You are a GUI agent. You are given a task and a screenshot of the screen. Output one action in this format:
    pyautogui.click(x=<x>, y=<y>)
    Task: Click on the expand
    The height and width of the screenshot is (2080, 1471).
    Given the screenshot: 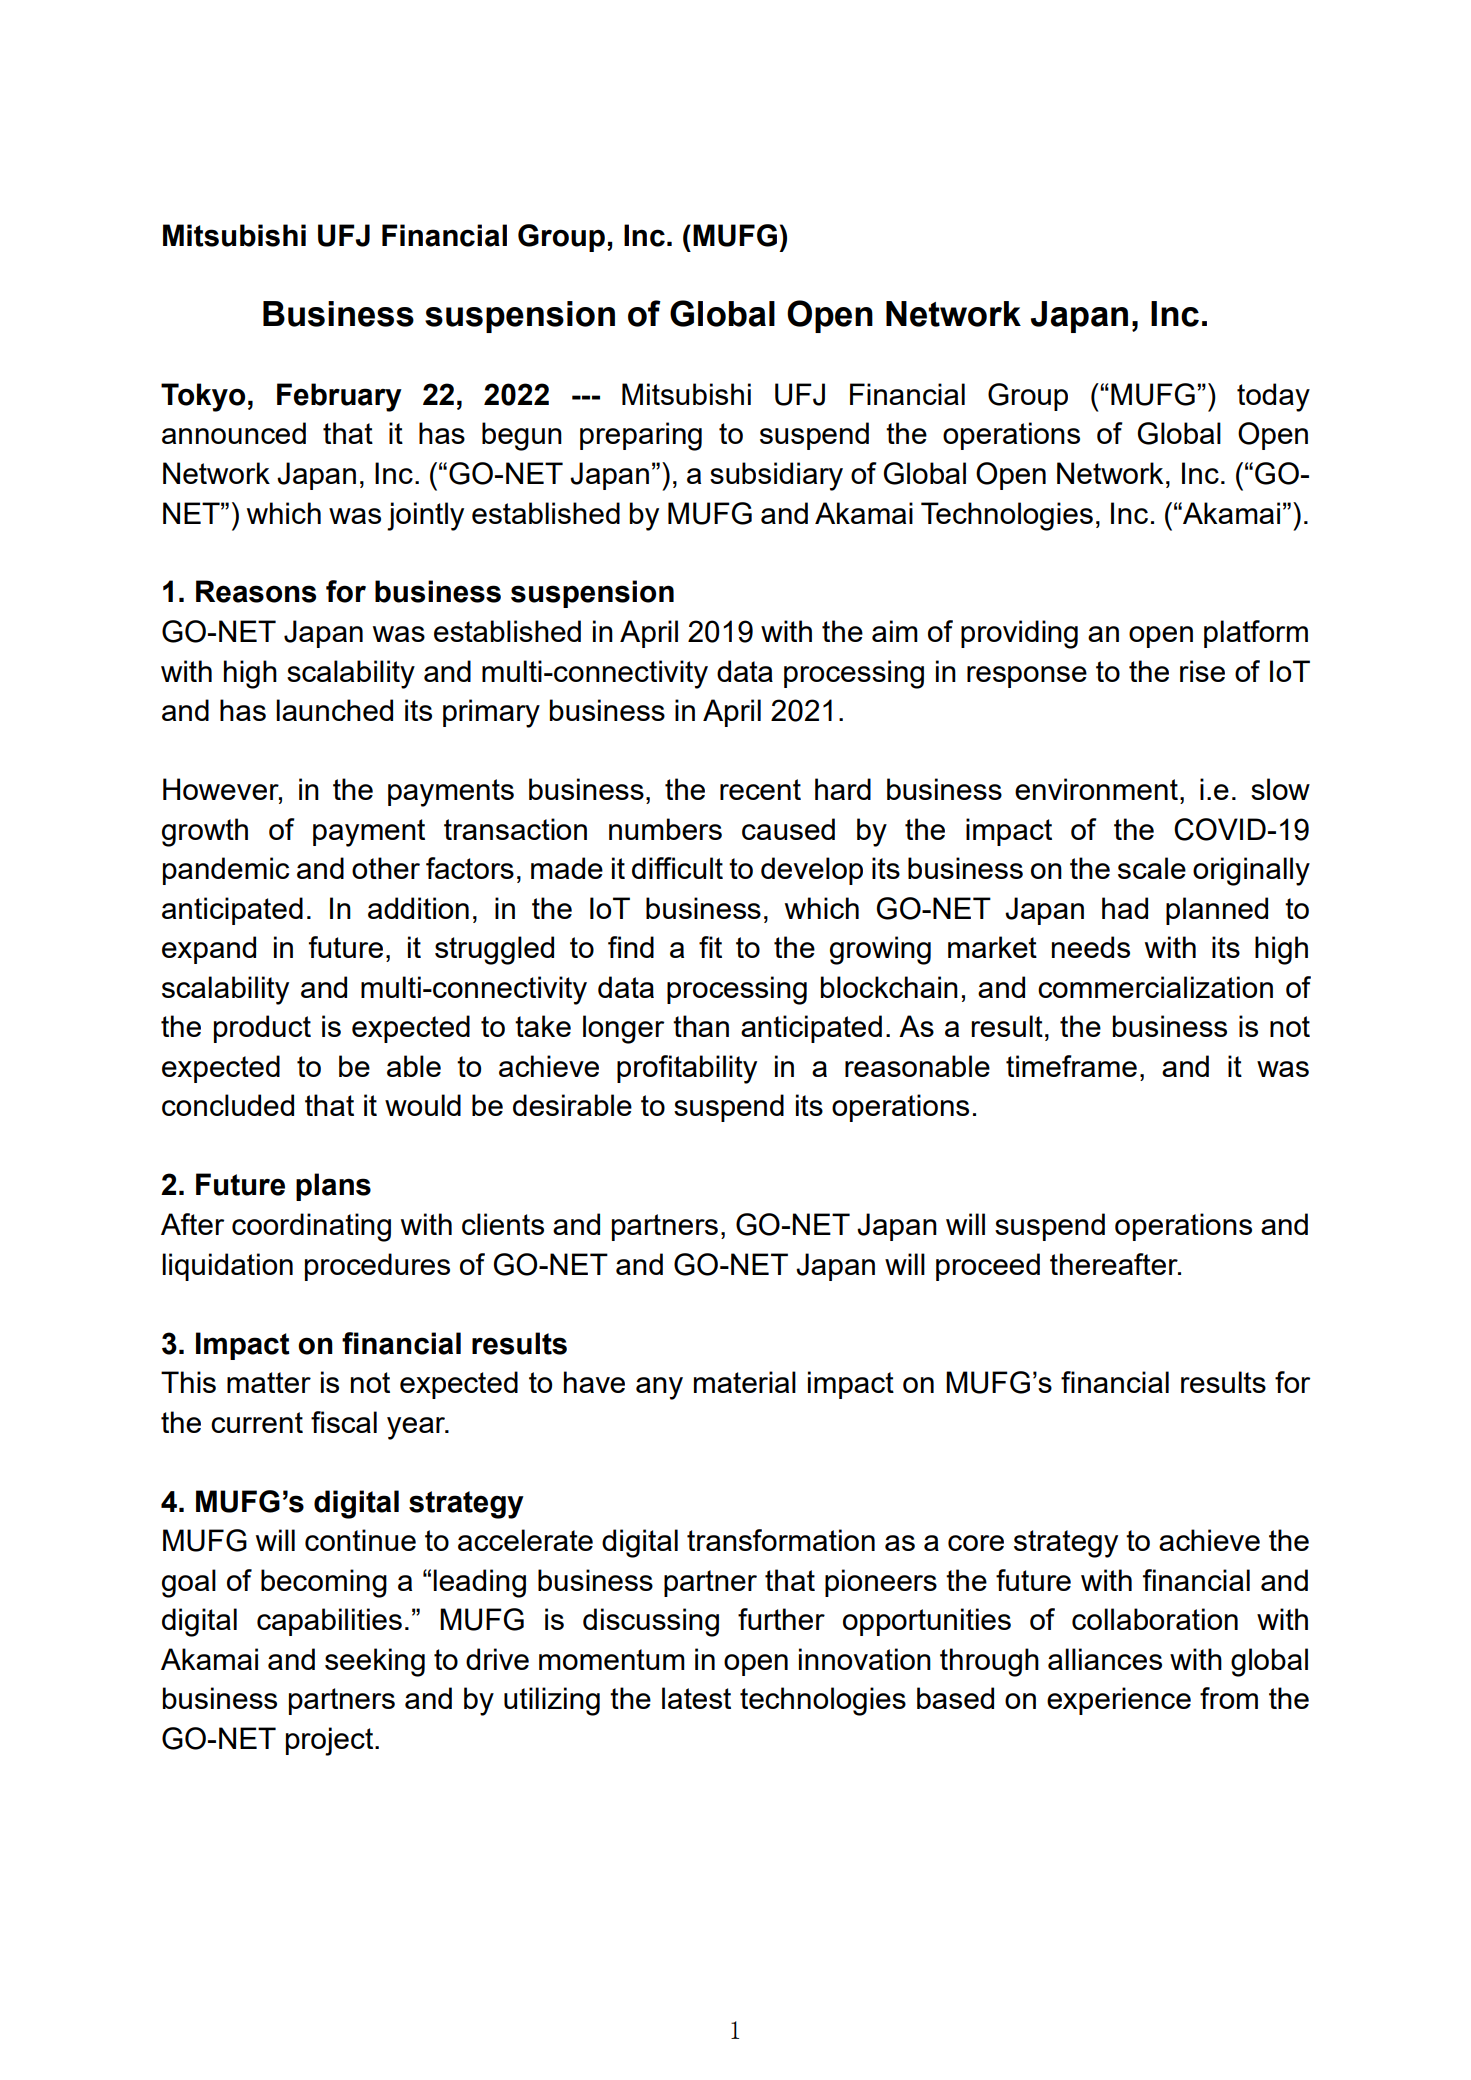 What is the action you would take?
    pyautogui.click(x=209, y=950)
